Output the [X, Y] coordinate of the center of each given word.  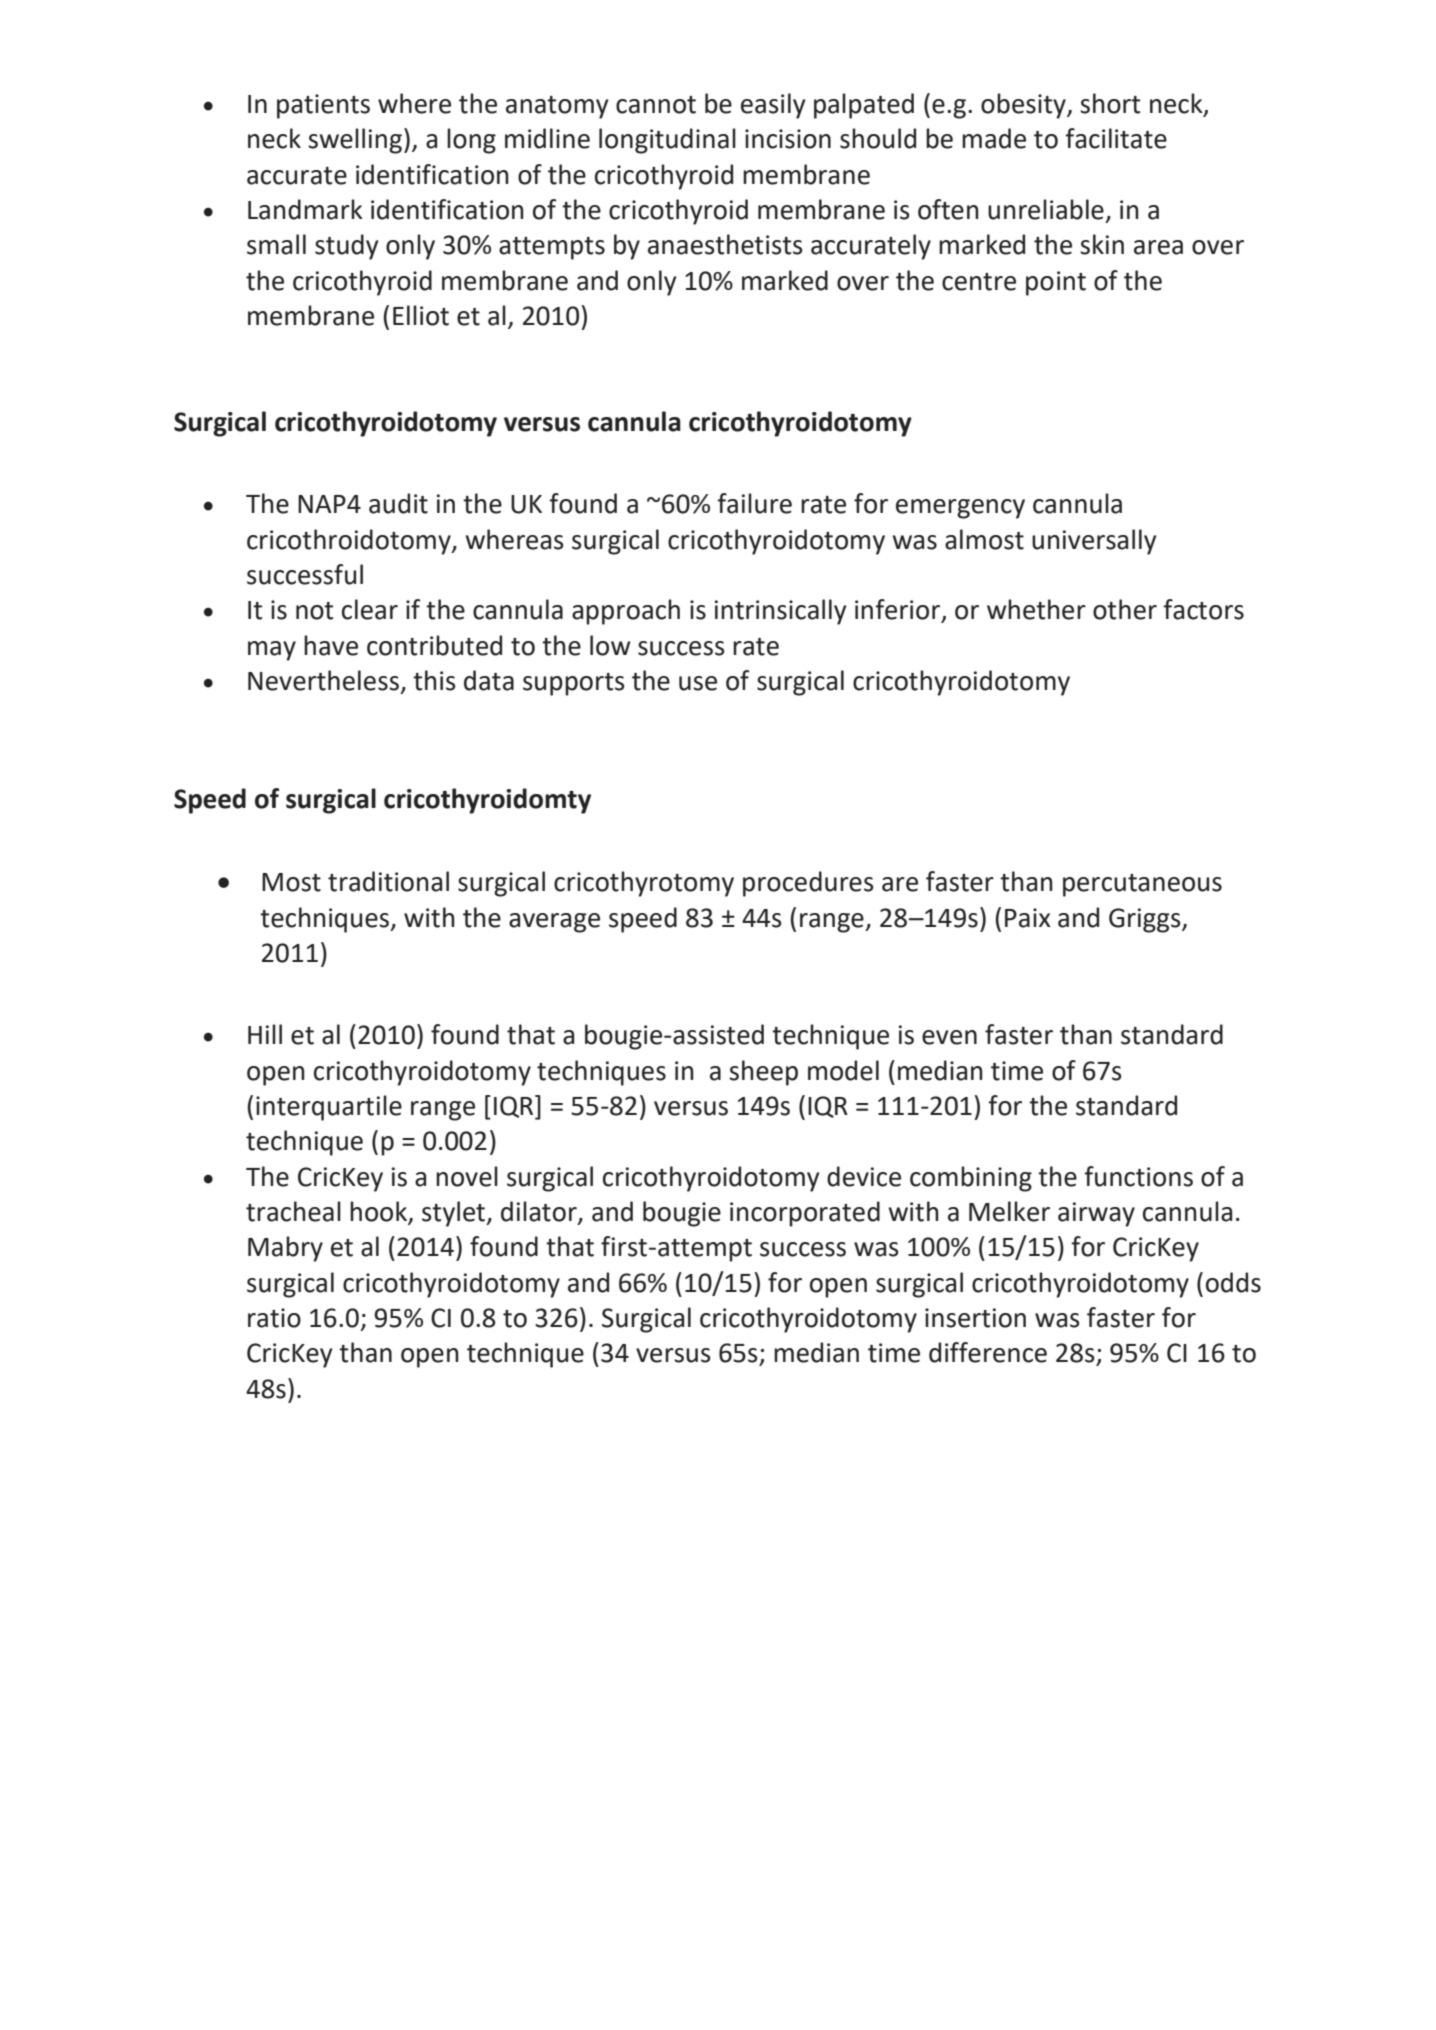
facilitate [1116, 138]
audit [398, 503]
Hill [265, 1034]
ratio [274, 1318]
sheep [763, 1073]
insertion [975, 1318]
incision [788, 139]
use [698, 683]
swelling [356, 141]
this [434, 680]
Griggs [1146, 920]
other [1125, 609]
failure [754, 503]
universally [1094, 542]
